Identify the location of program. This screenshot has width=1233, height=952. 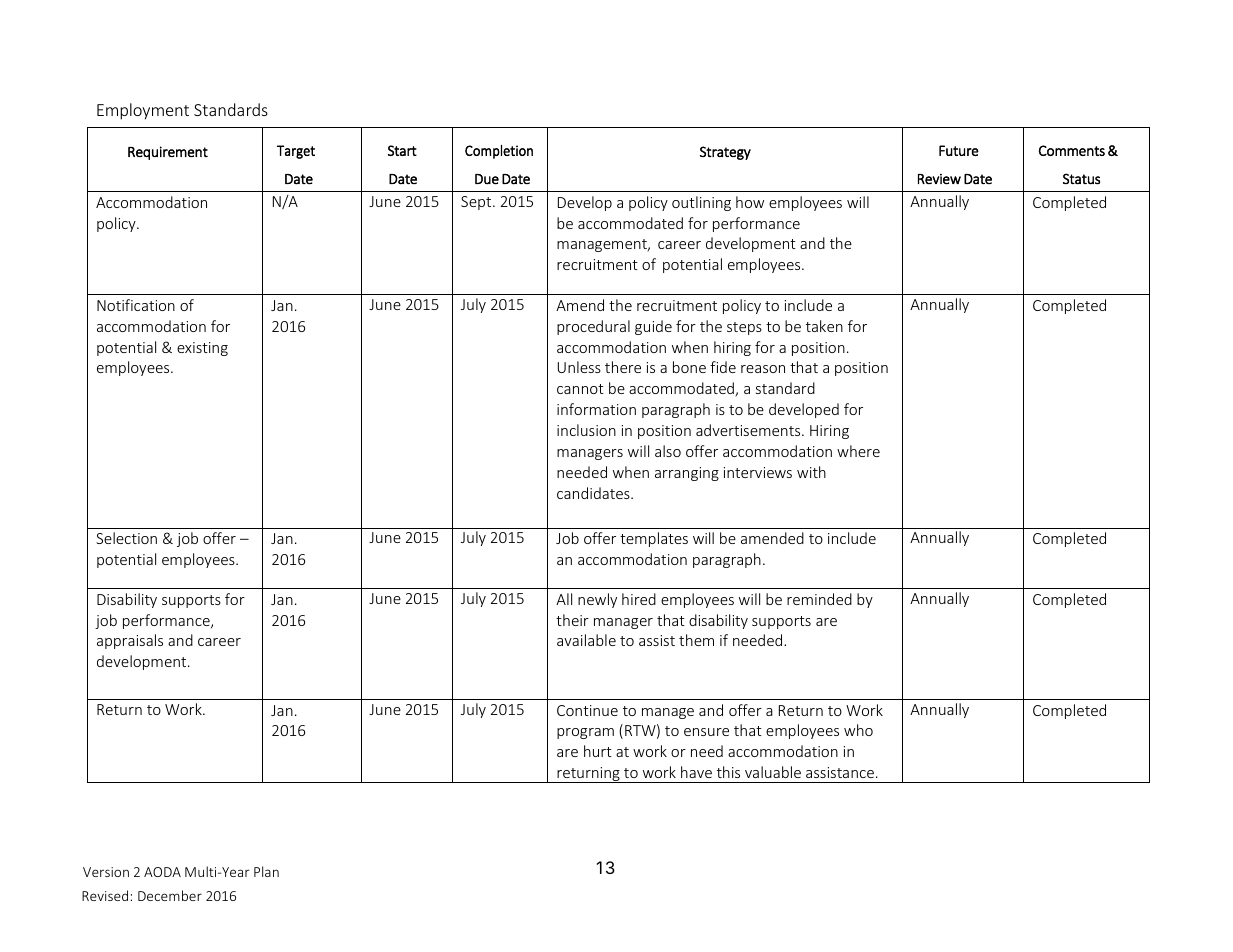
(585, 733).
